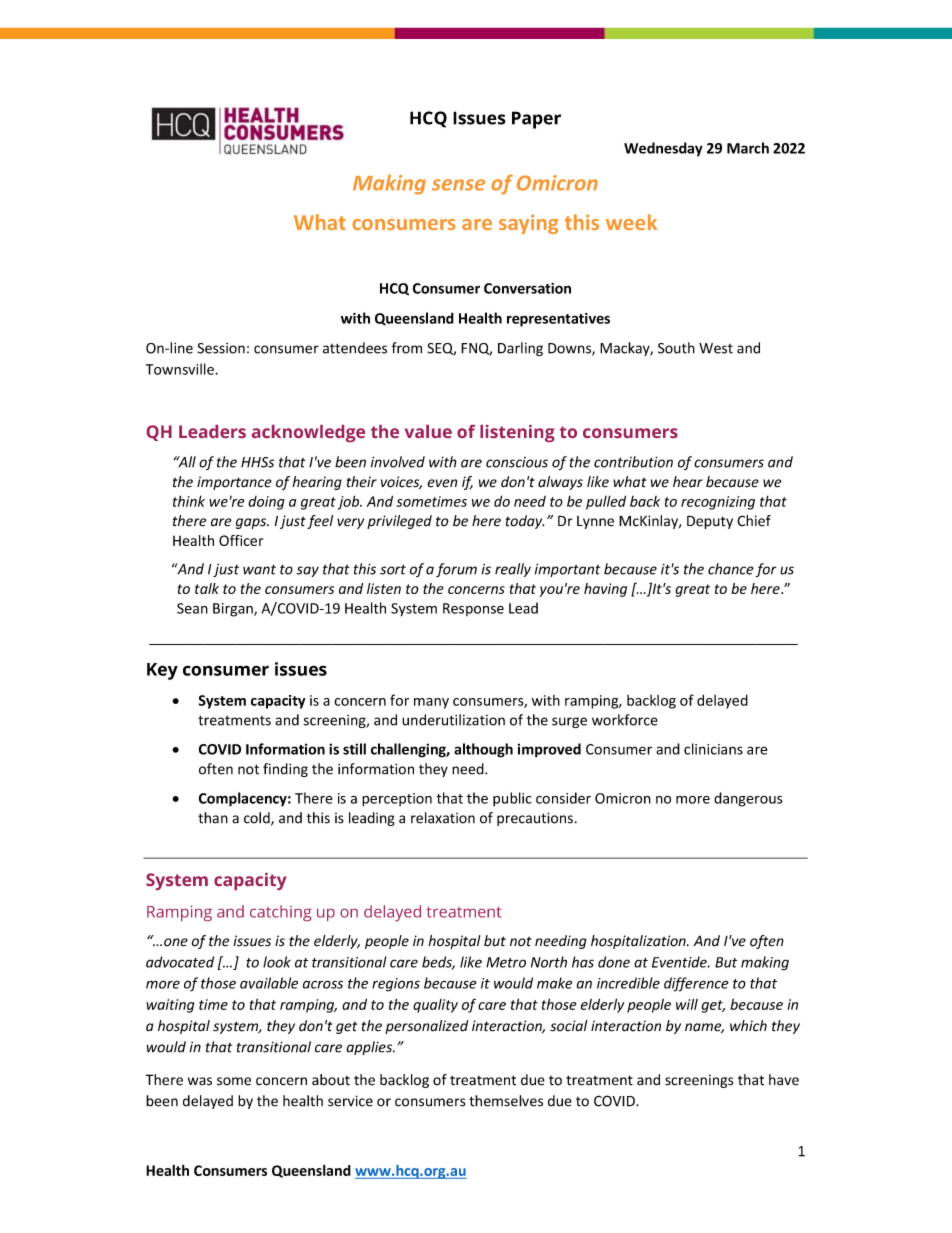 The image size is (952, 1233). What do you see at coordinates (483, 750) in the screenshot?
I see `although` at bounding box center [483, 750].
